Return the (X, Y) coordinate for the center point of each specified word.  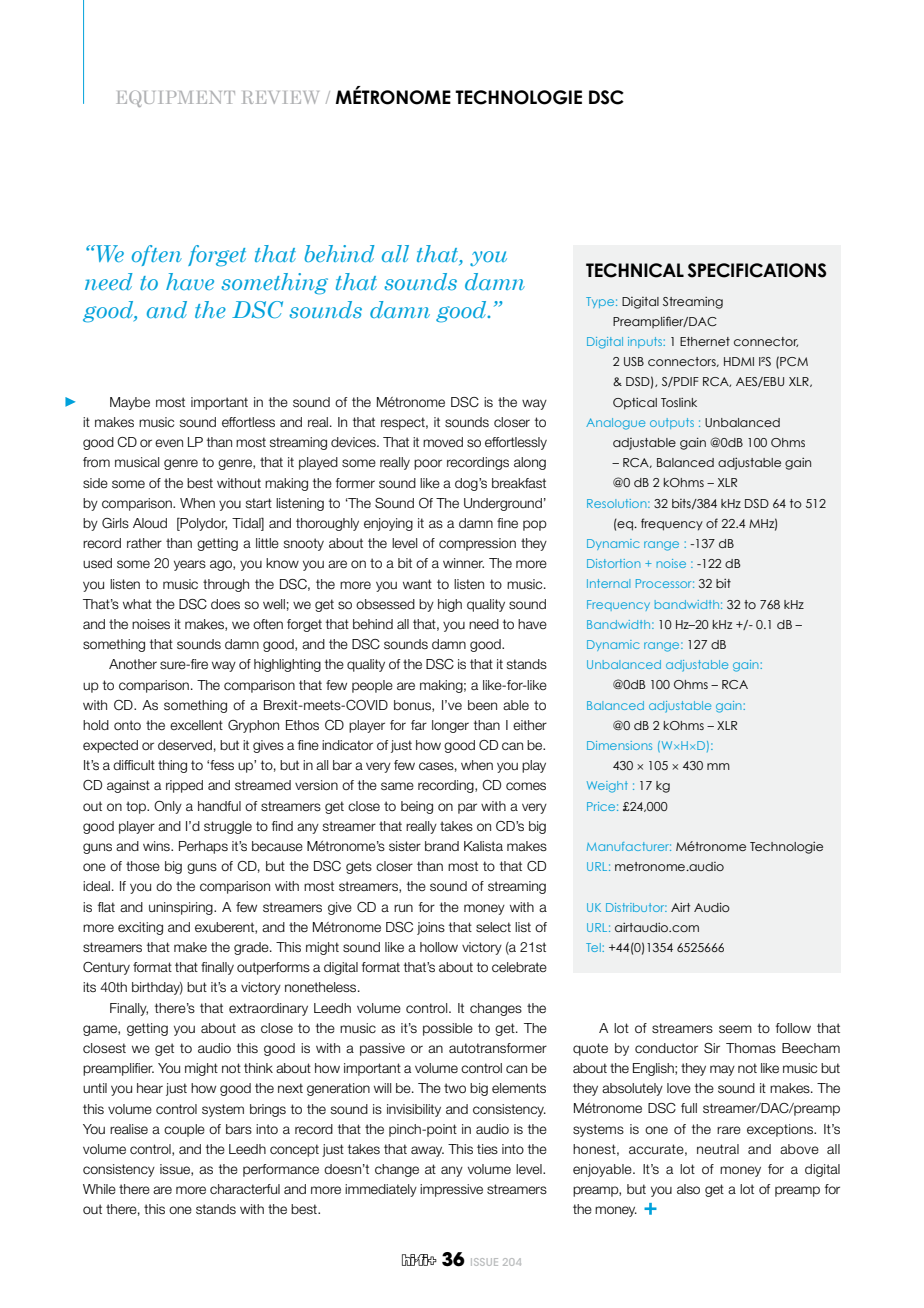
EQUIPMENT (176, 99)
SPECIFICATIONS (757, 270)
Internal (608, 583)
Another (133, 664)
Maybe (130, 403)
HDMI (739, 361)
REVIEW (280, 97)
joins (431, 928)
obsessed (385, 604)
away (427, 1151)
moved (443, 442)
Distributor (636, 907)
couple (184, 1130)
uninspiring (182, 908)
